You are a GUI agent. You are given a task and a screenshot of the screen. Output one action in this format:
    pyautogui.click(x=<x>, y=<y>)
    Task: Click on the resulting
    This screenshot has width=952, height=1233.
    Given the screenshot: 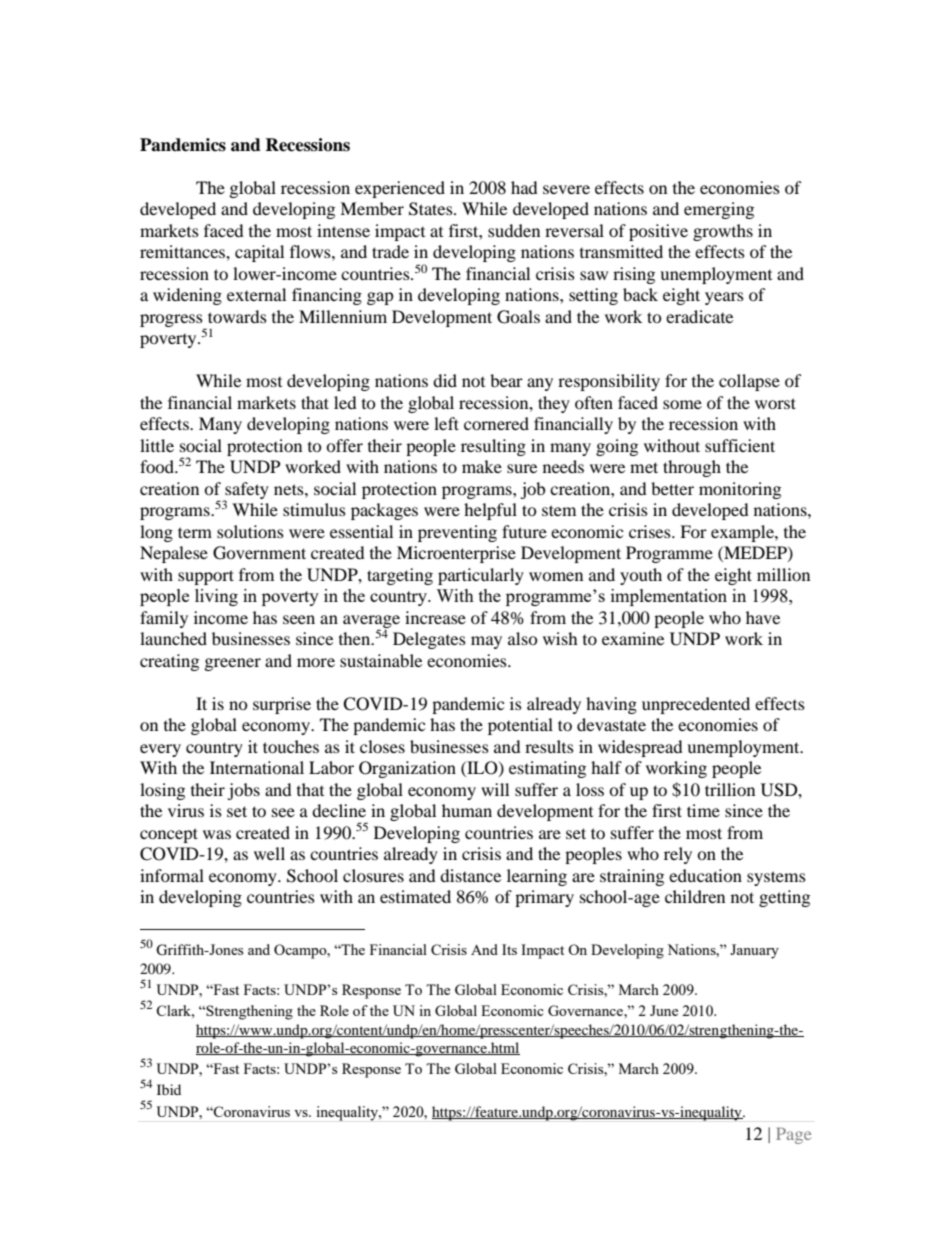 What is the action you would take?
    pyautogui.click(x=493, y=447)
